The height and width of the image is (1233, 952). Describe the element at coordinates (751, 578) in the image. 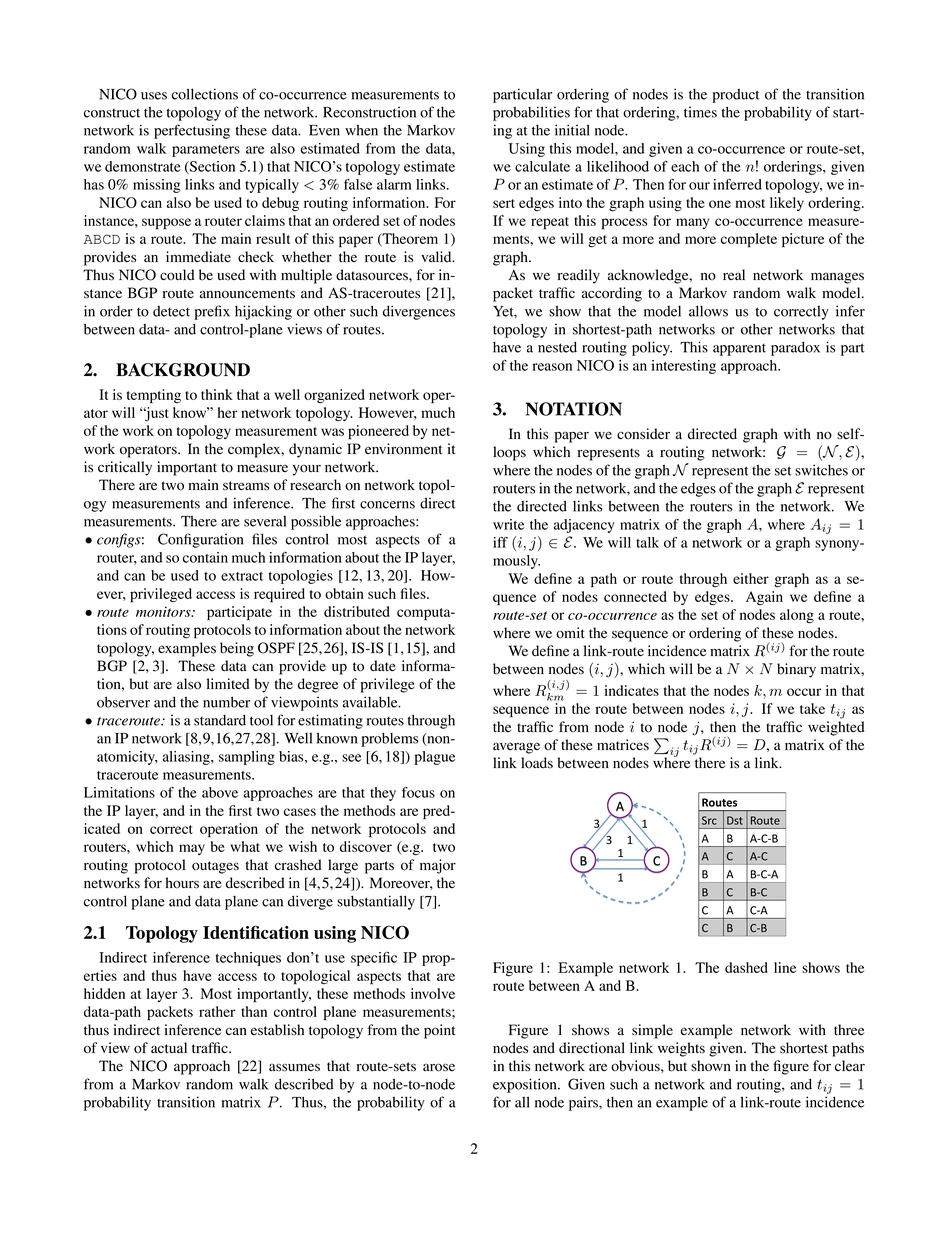

I see `either` at that location.
